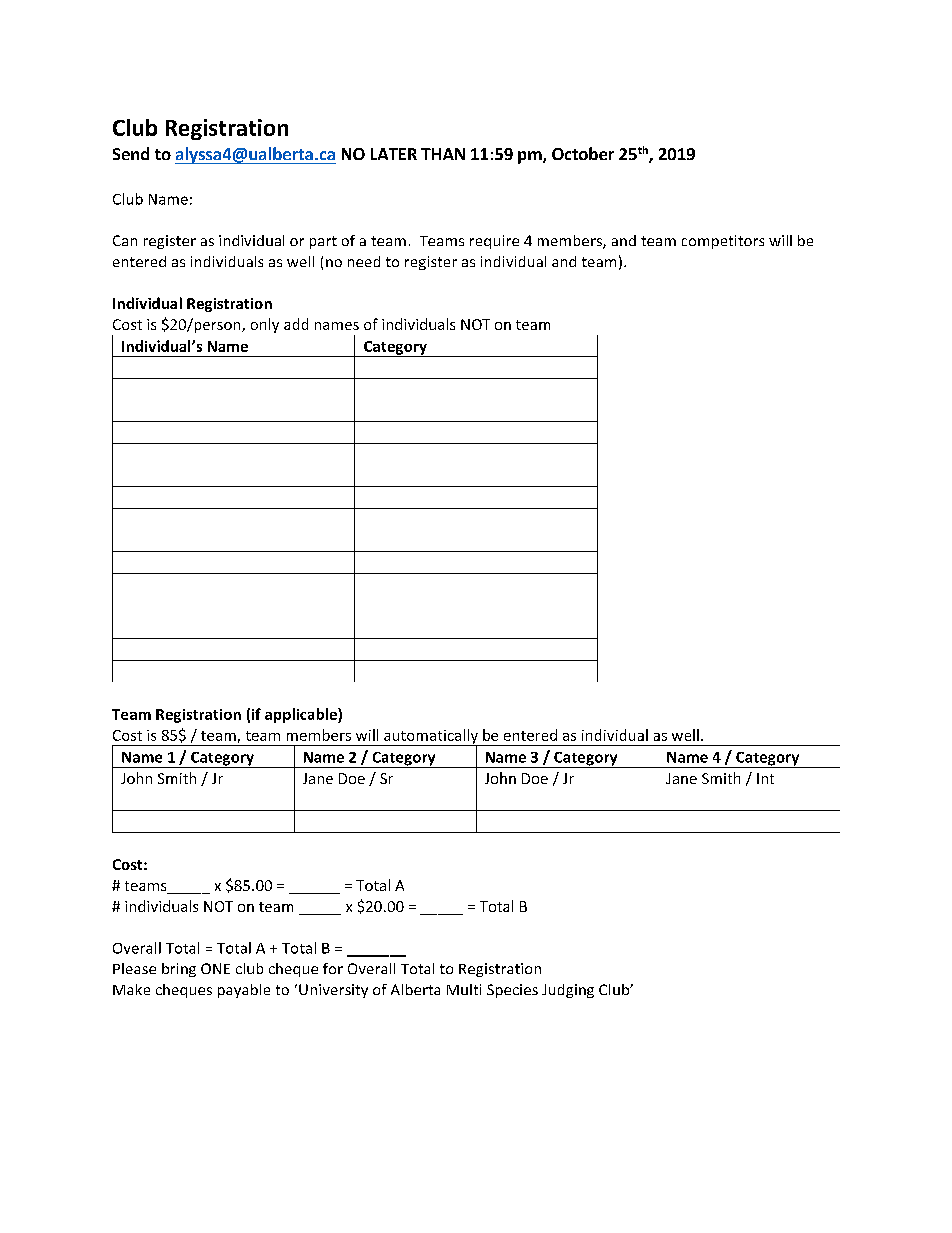  What do you see at coordinates (431, 737) in the page?
I see `automatically` at bounding box center [431, 737].
